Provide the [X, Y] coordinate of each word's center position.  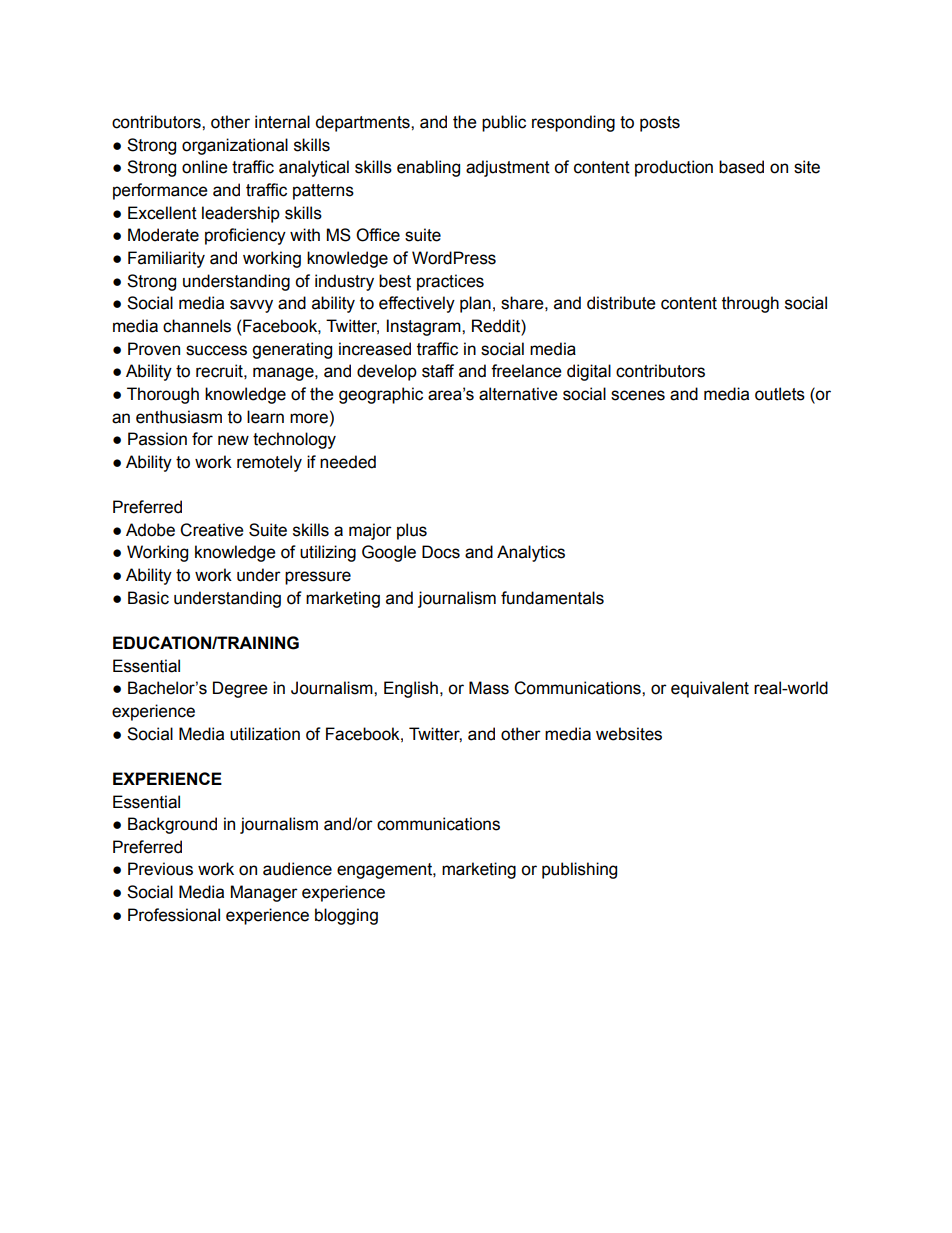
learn [265, 417]
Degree [240, 689]
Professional [174, 915]
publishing [579, 870]
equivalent [710, 689]
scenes [638, 395]
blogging [346, 916]
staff [438, 371]
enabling [428, 168]
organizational [235, 146]
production [674, 168]
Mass [489, 688]
